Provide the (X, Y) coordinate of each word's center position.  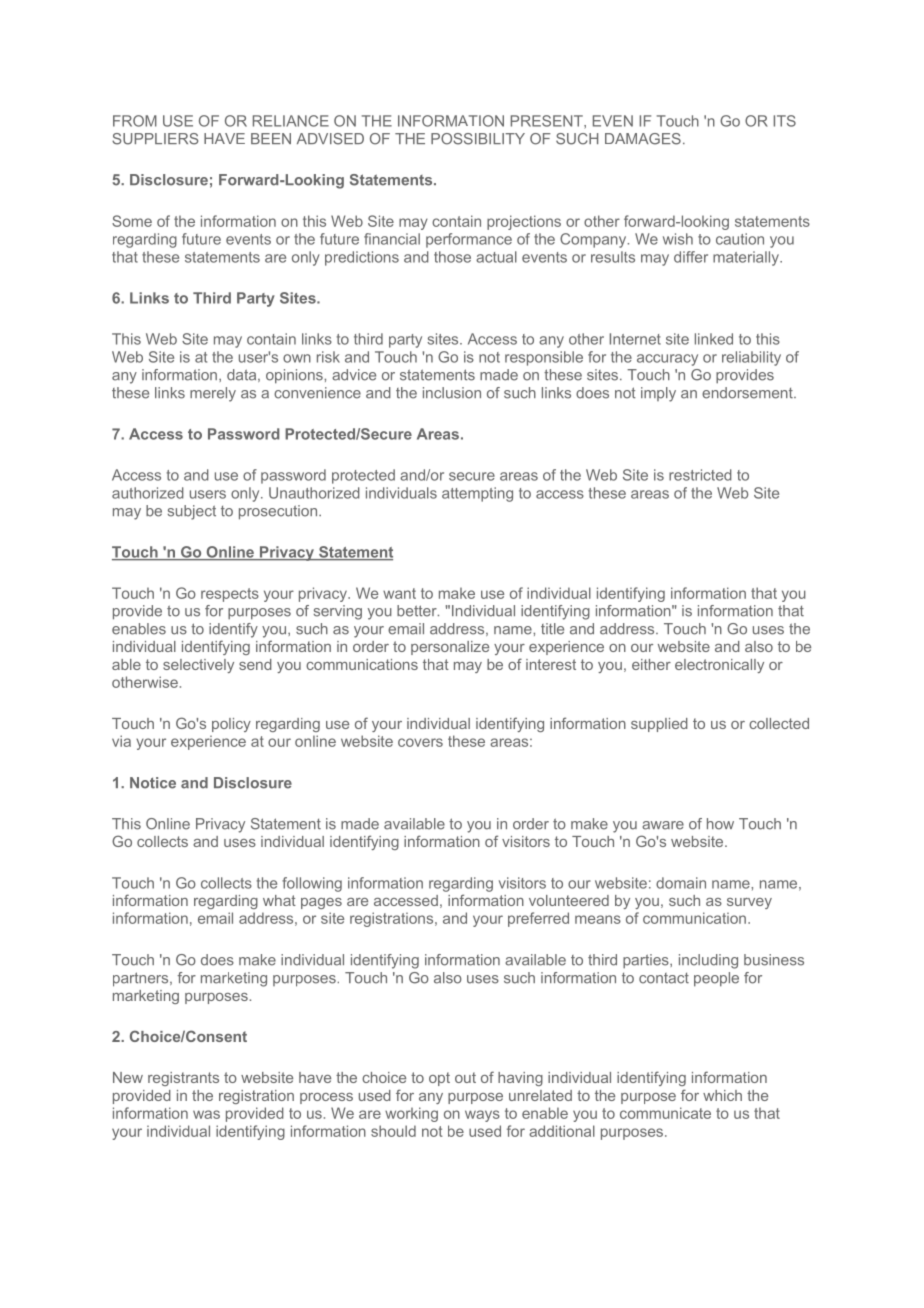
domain (681, 883)
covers (420, 742)
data (243, 375)
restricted (700, 475)
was (206, 1114)
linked (714, 339)
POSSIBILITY (478, 139)
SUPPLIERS (155, 139)
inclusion (452, 393)
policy (231, 725)
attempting (477, 494)
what (279, 900)
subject (192, 512)
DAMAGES (643, 139)
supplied (659, 725)
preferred (538, 919)
